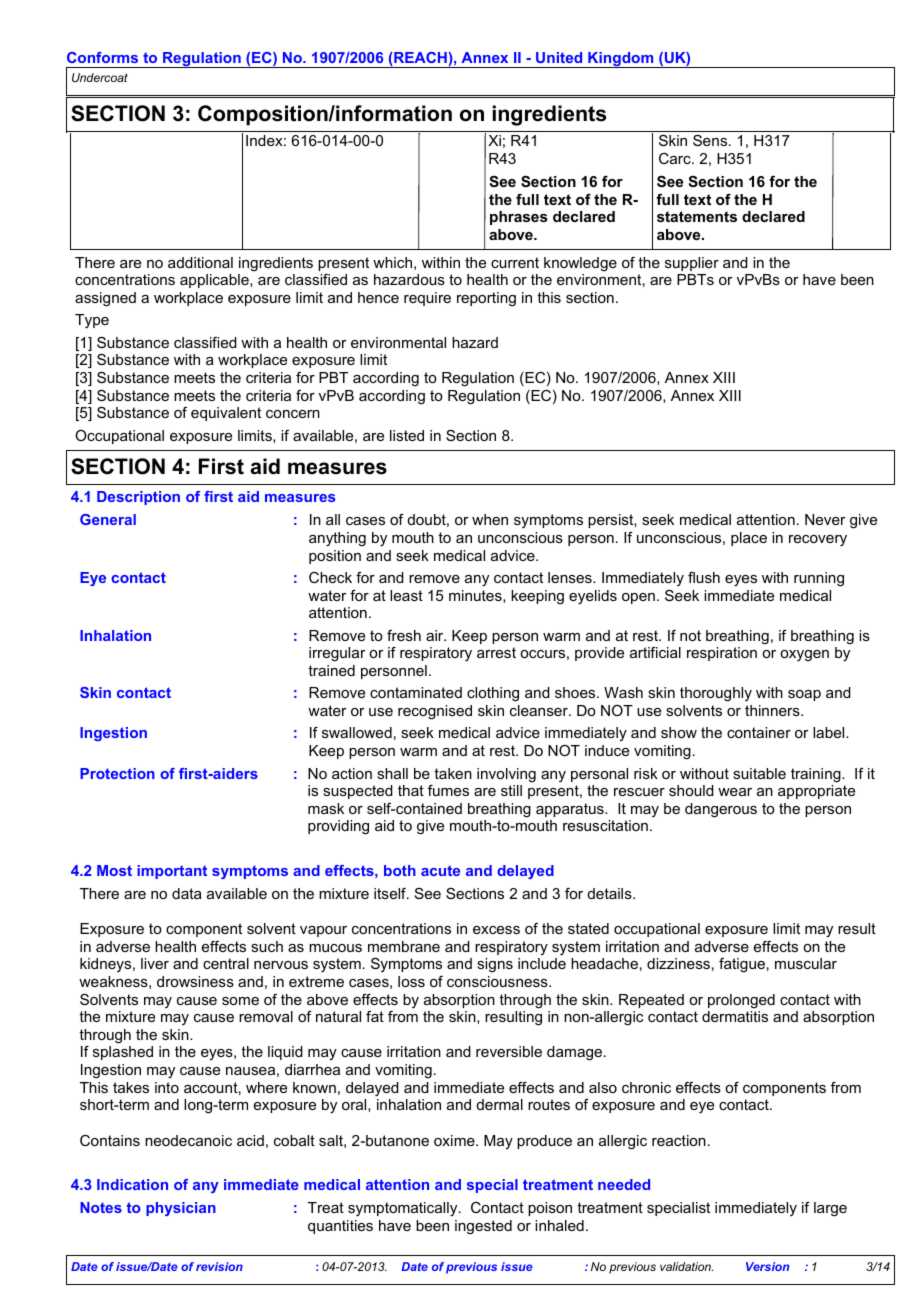  Describe the element at coordinates (419, 57) in the page. I see `REACH` at that location.
